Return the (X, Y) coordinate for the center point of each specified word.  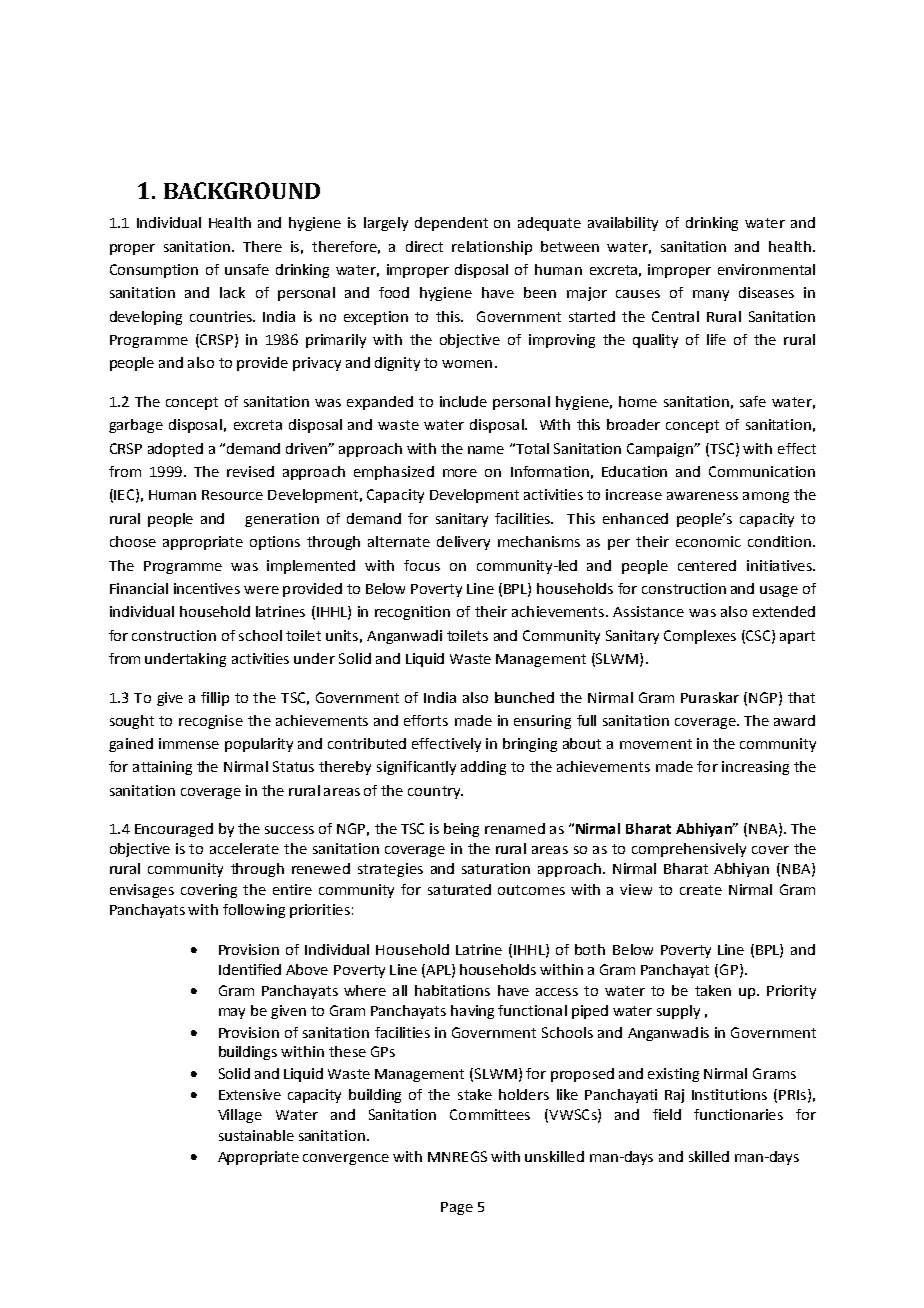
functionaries (738, 1114)
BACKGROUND (242, 190)
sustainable (256, 1135)
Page (457, 1208)
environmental (766, 269)
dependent (451, 224)
